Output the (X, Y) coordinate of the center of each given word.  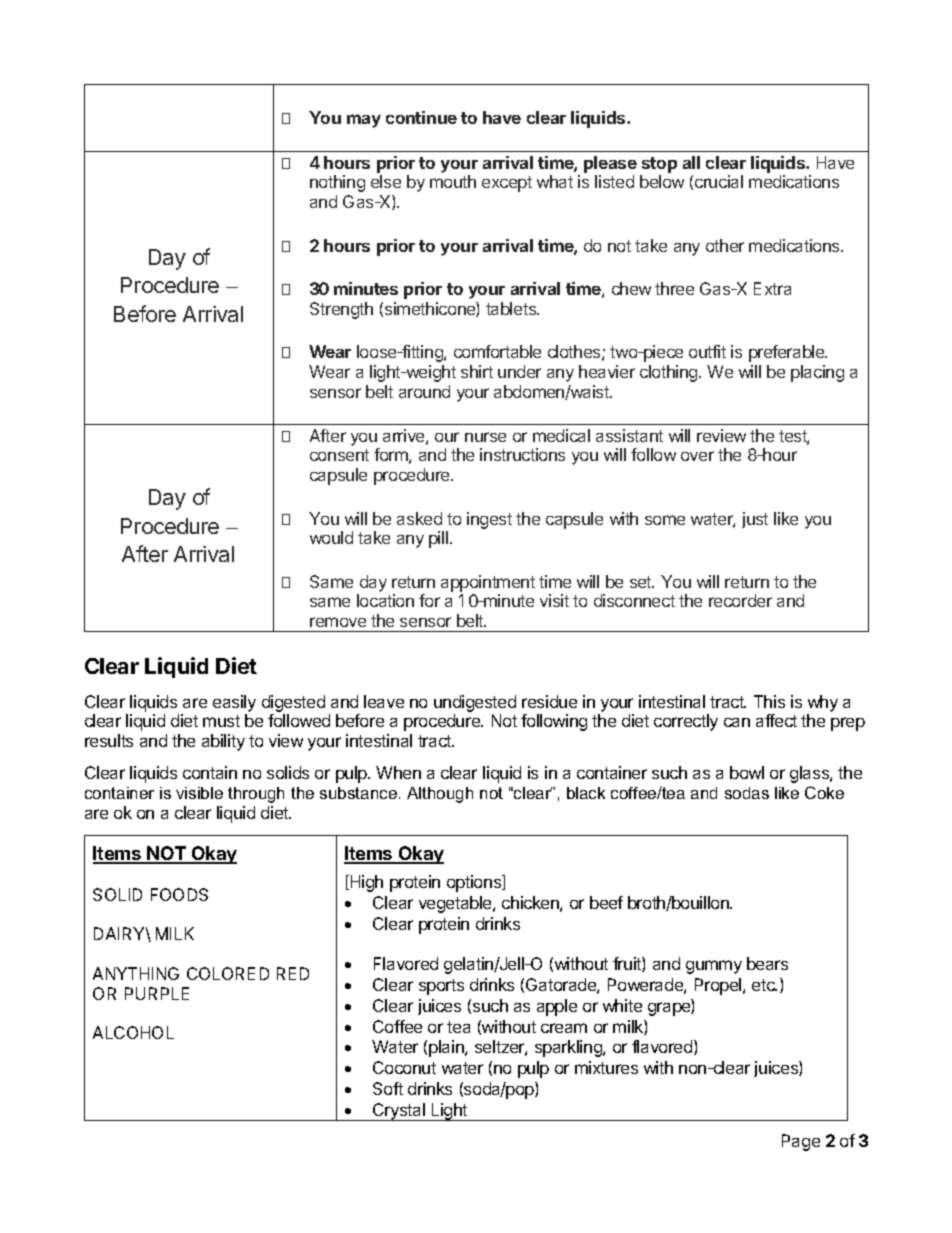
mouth (453, 181)
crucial (719, 181)
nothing (337, 183)
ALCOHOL (133, 1032)
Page (801, 1142)
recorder (740, 600)
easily (234, 703)
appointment (488, 583)
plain (447, 1048)
